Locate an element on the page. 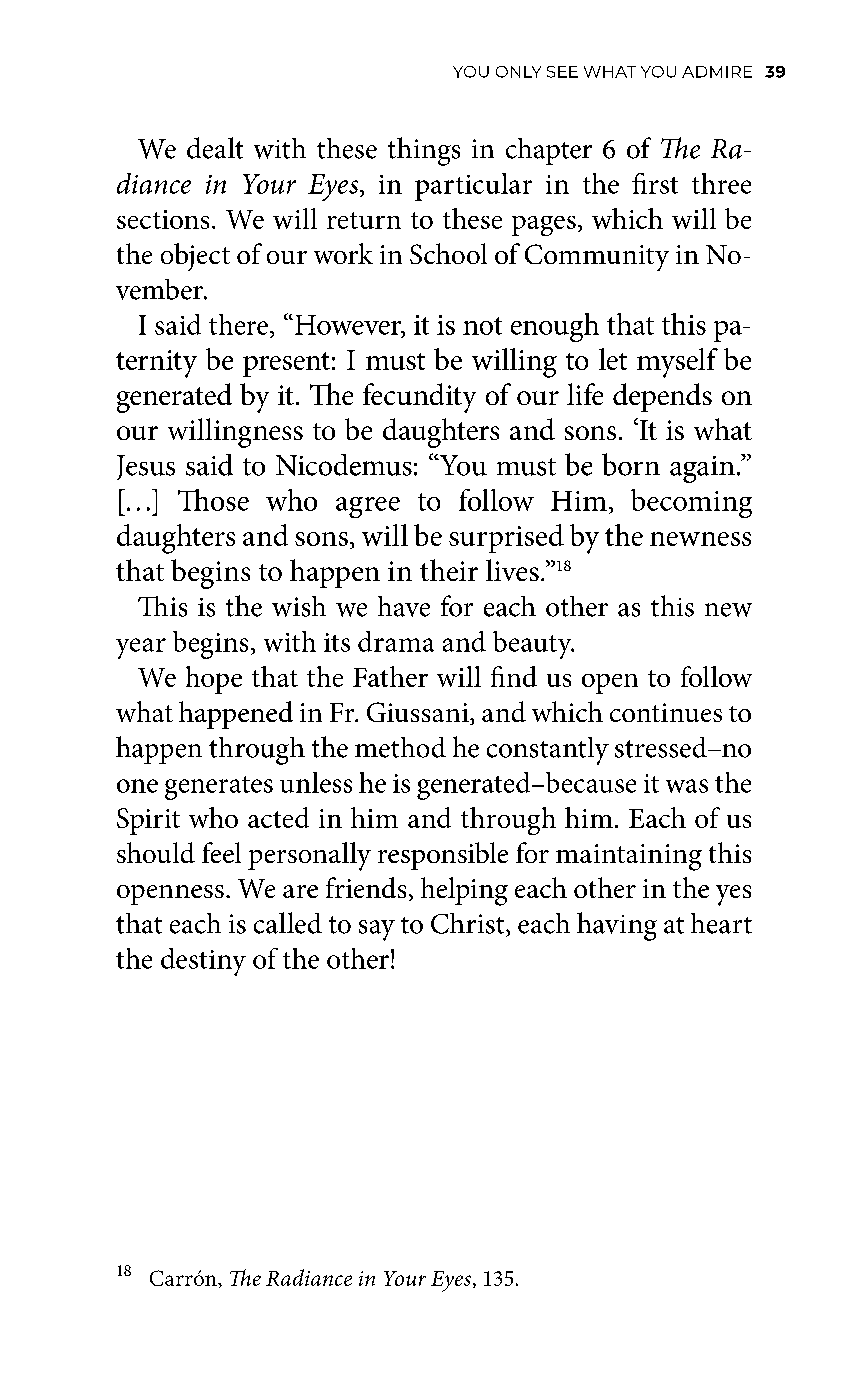 The height and width of the page is (1375, 868). destiny is located at coordinates (203, 962).
